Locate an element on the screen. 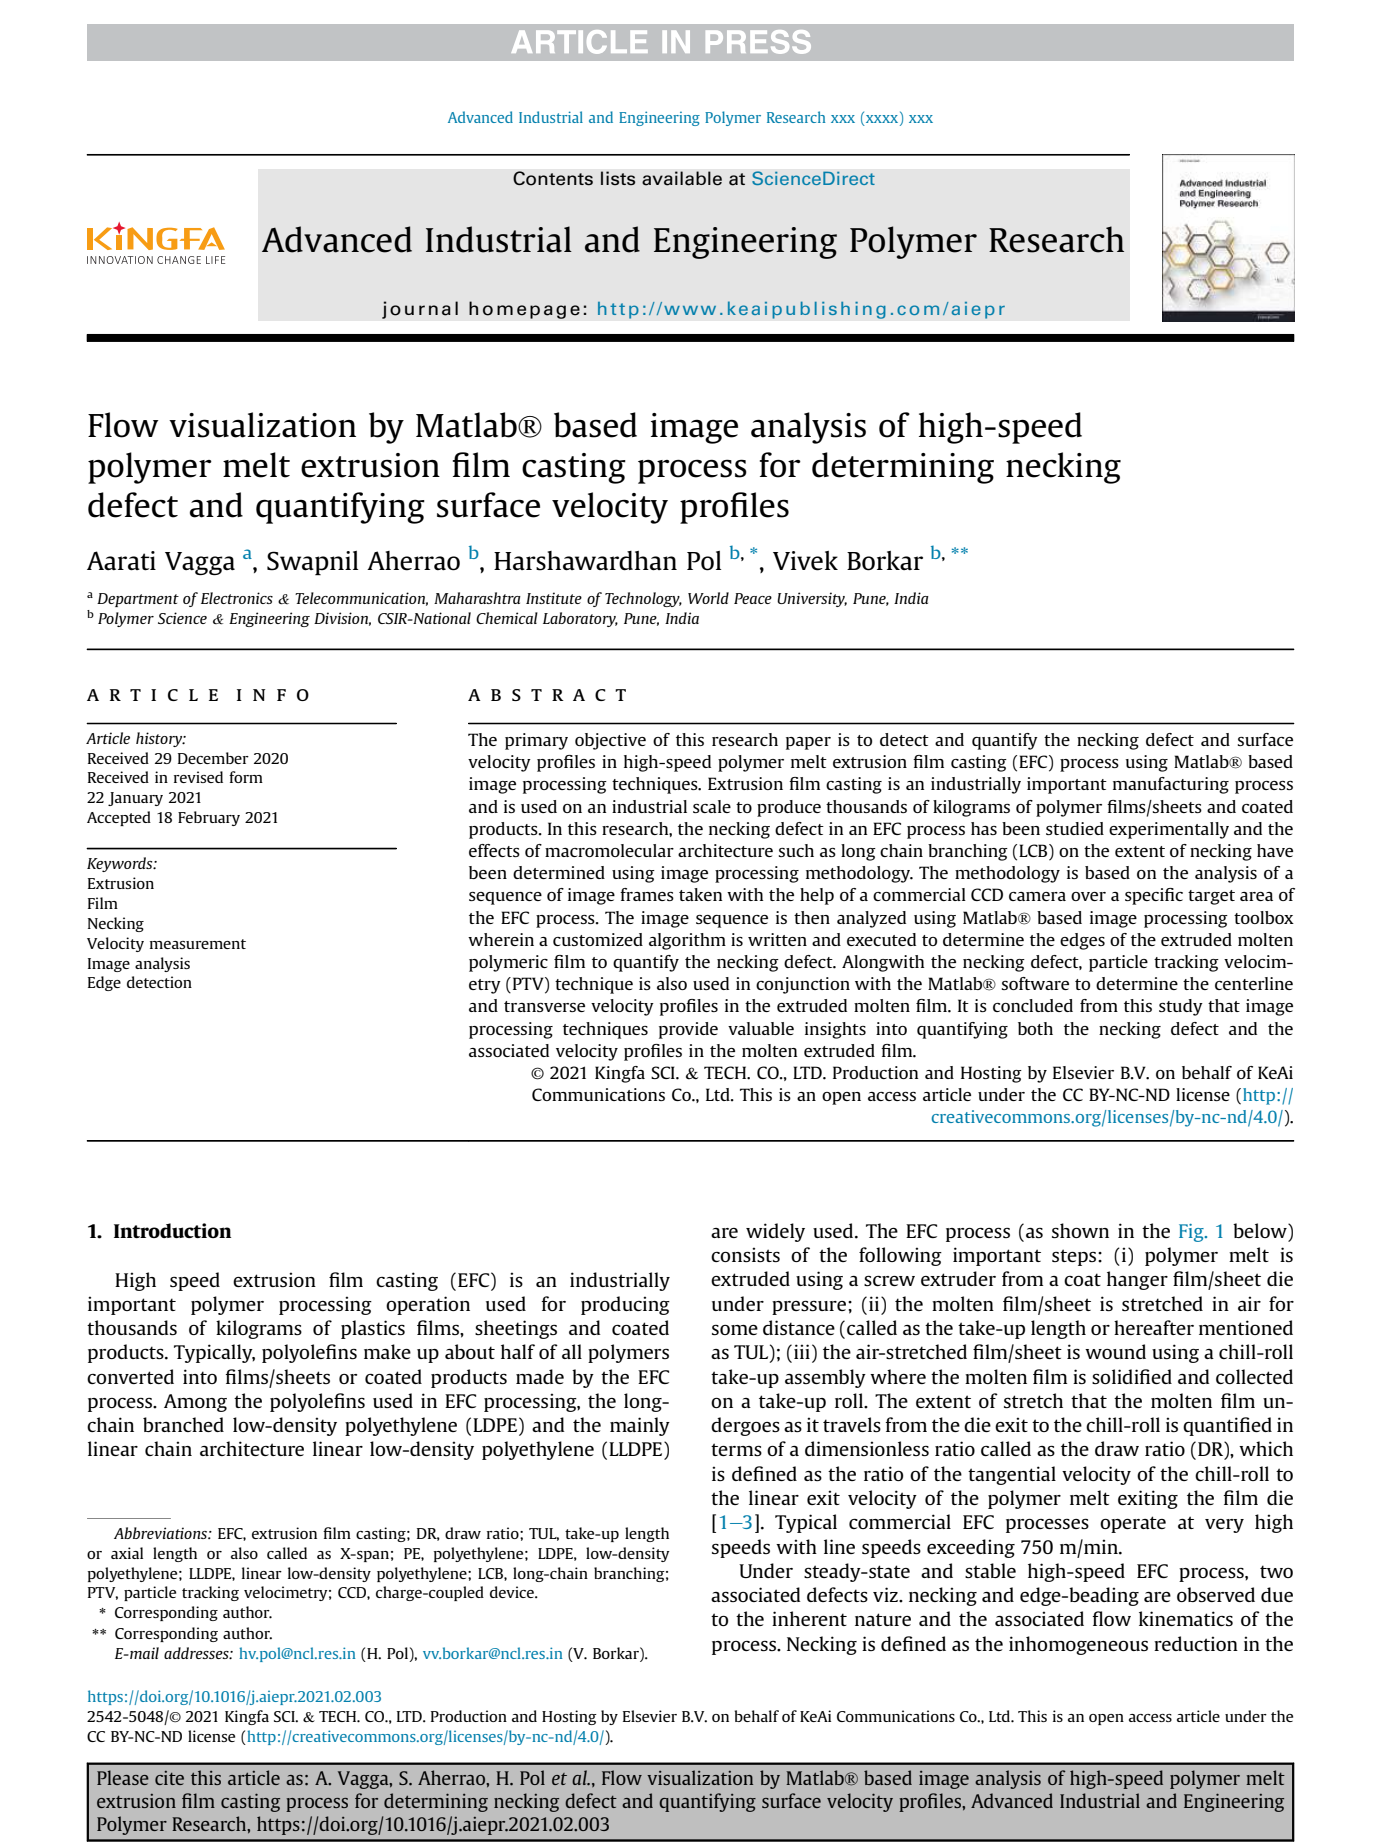  Among is located at coordinates (195, 1403).
